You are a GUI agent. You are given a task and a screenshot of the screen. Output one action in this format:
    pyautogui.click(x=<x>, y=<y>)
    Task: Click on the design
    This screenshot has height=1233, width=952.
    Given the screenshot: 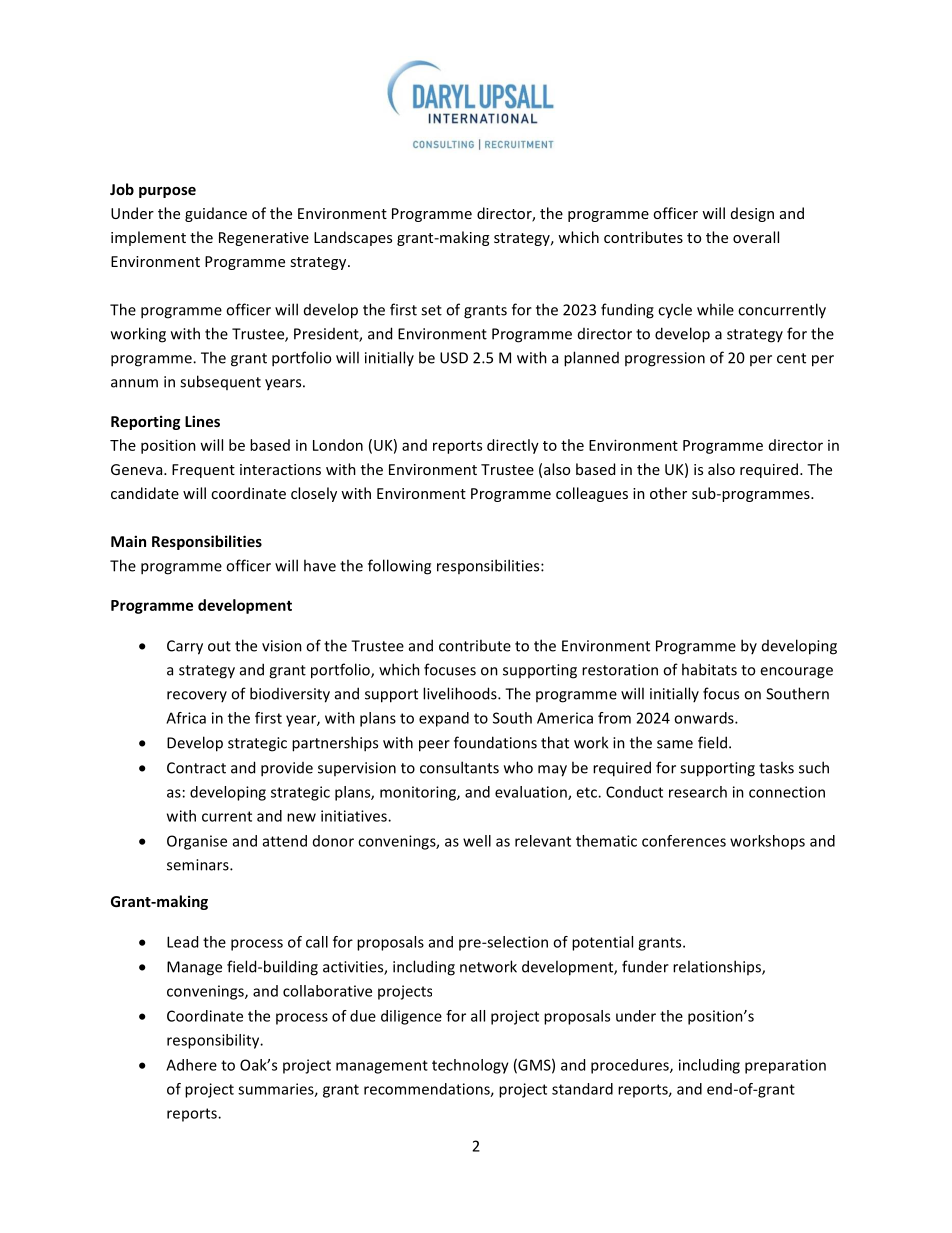 What is the action you would take?
    pyautogui.click(x=752, y=214)
